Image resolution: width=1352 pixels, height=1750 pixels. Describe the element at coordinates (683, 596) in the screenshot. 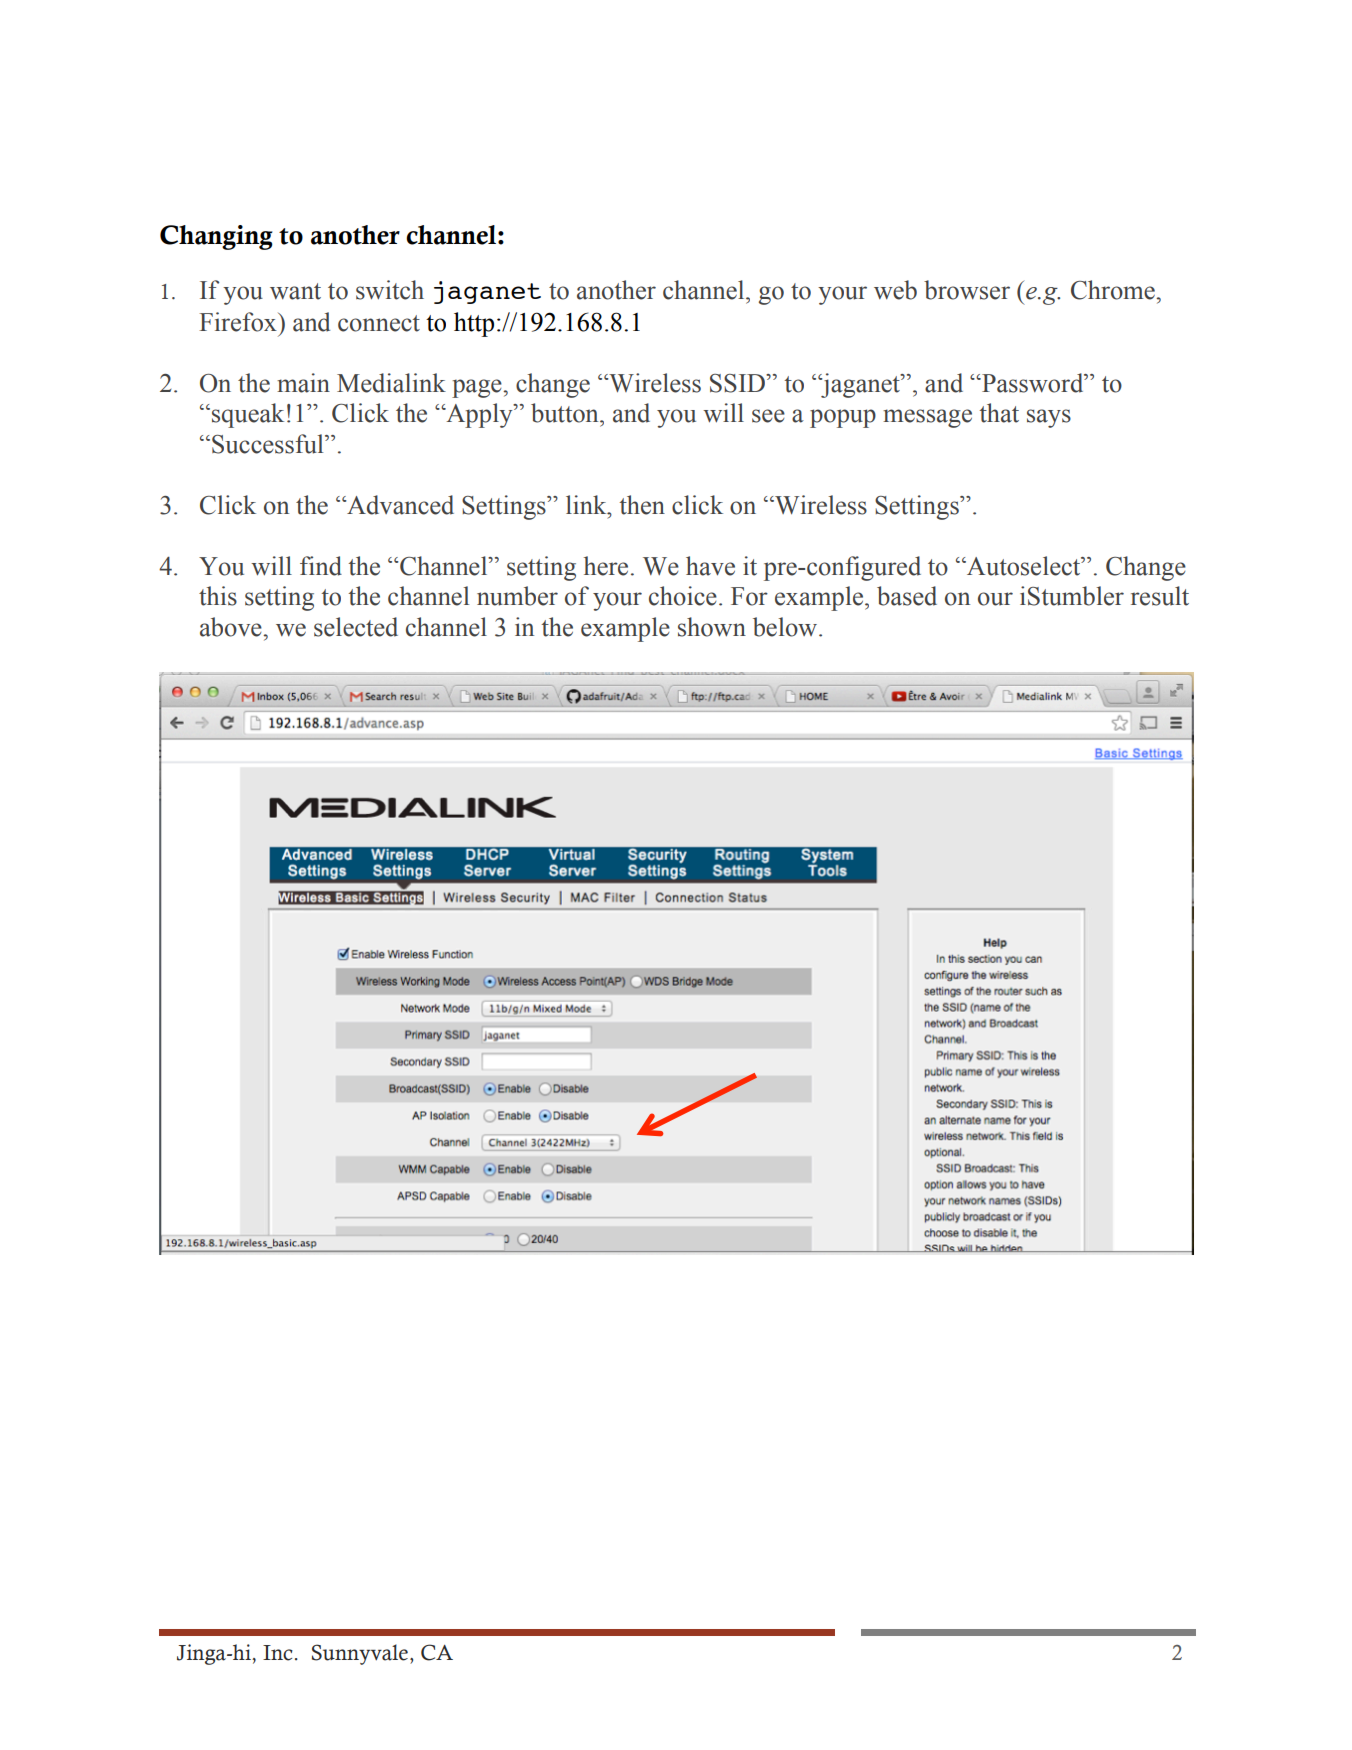

I see `choice` at that location.
